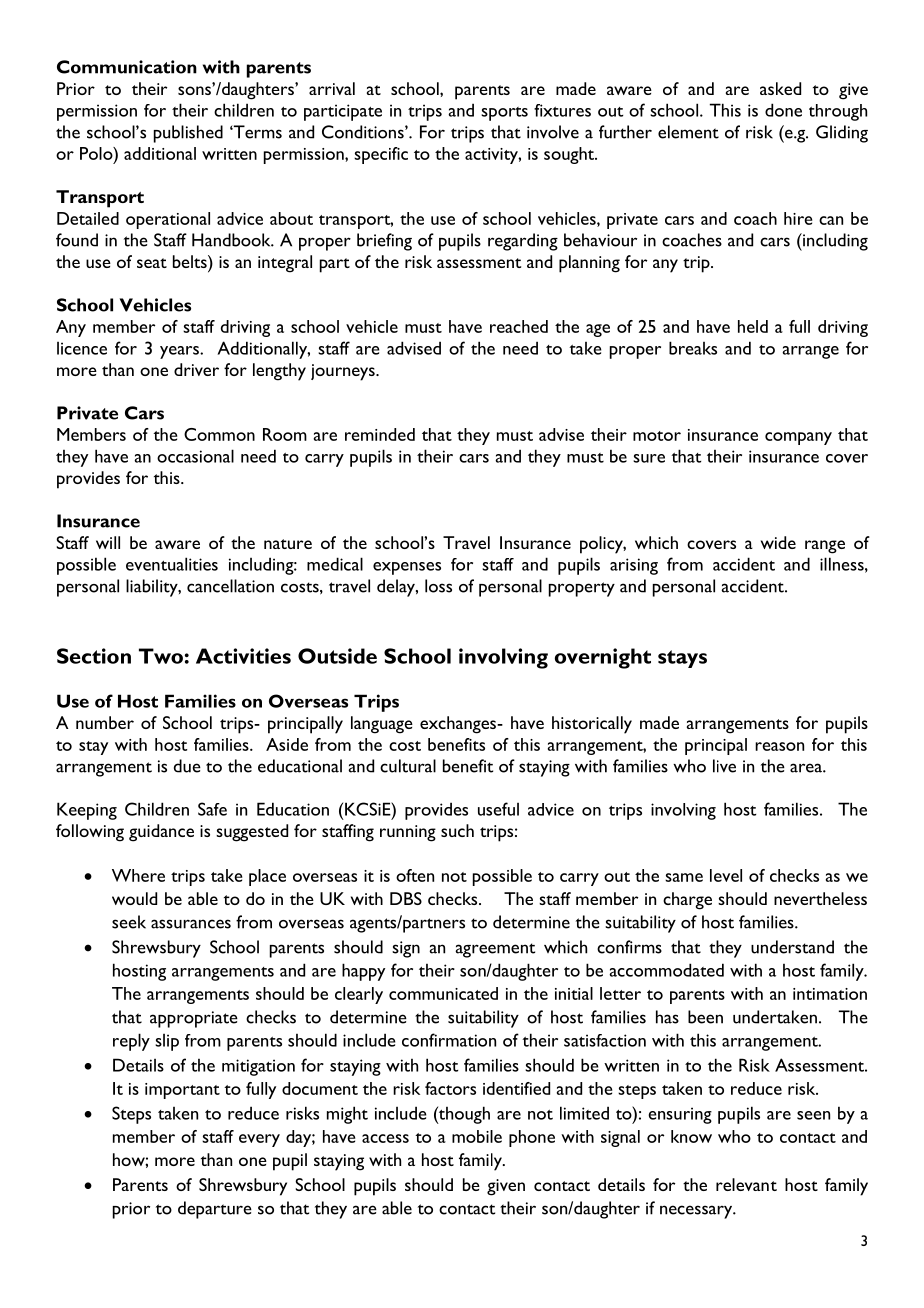 This screenshot has height=1308, width=924. Describe the element at coordinates (724, 766) in the screenshot. I see `live` at that location.
